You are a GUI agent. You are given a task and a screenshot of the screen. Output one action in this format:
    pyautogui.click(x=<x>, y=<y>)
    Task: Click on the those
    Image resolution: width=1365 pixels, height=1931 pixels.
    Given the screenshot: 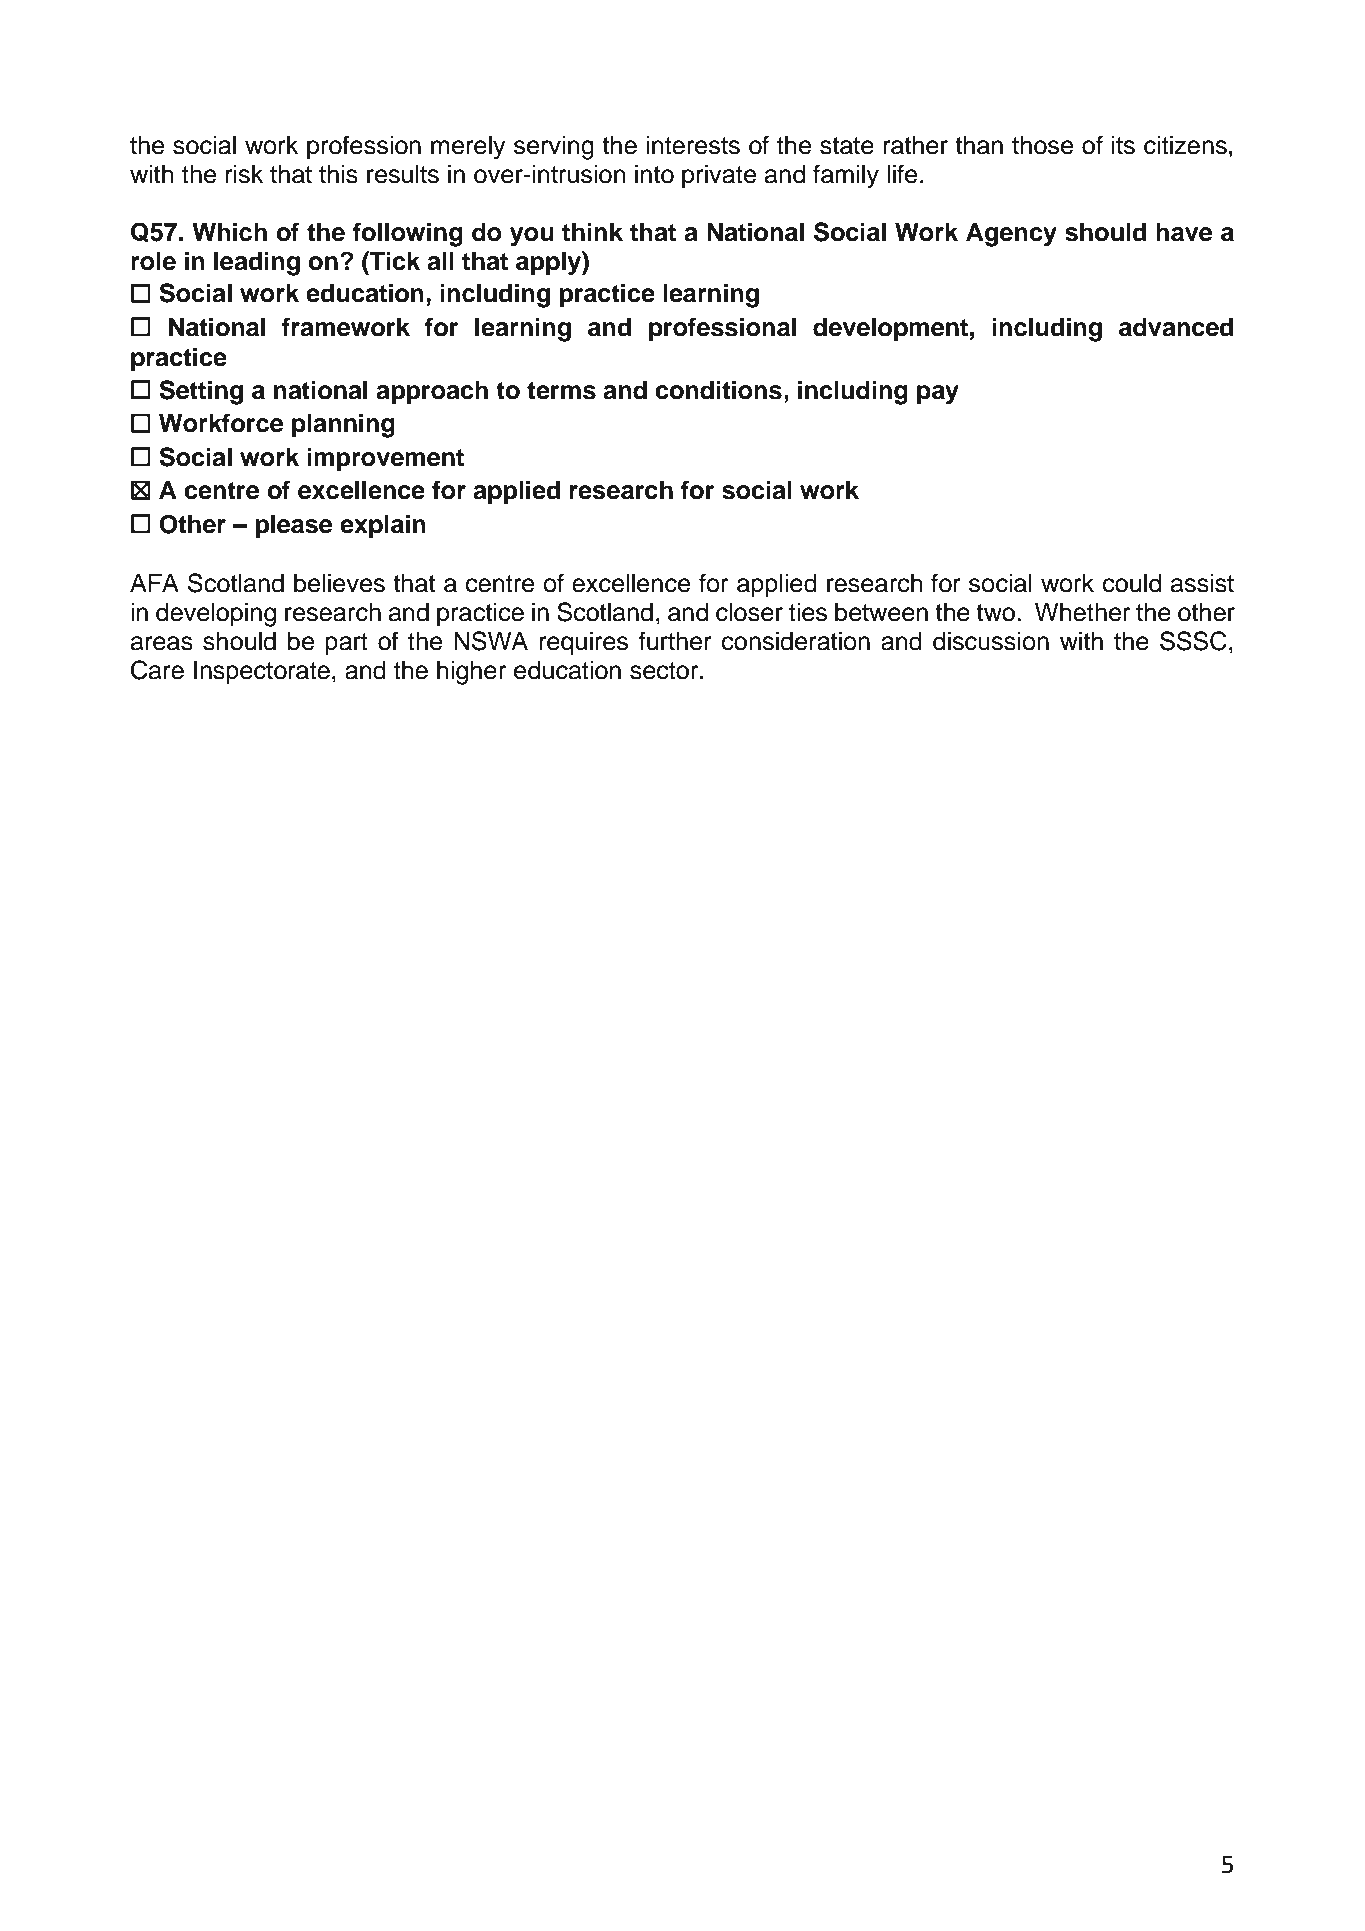 What is the action you would take?
    pyautogui.click(x=1042, y=145)
